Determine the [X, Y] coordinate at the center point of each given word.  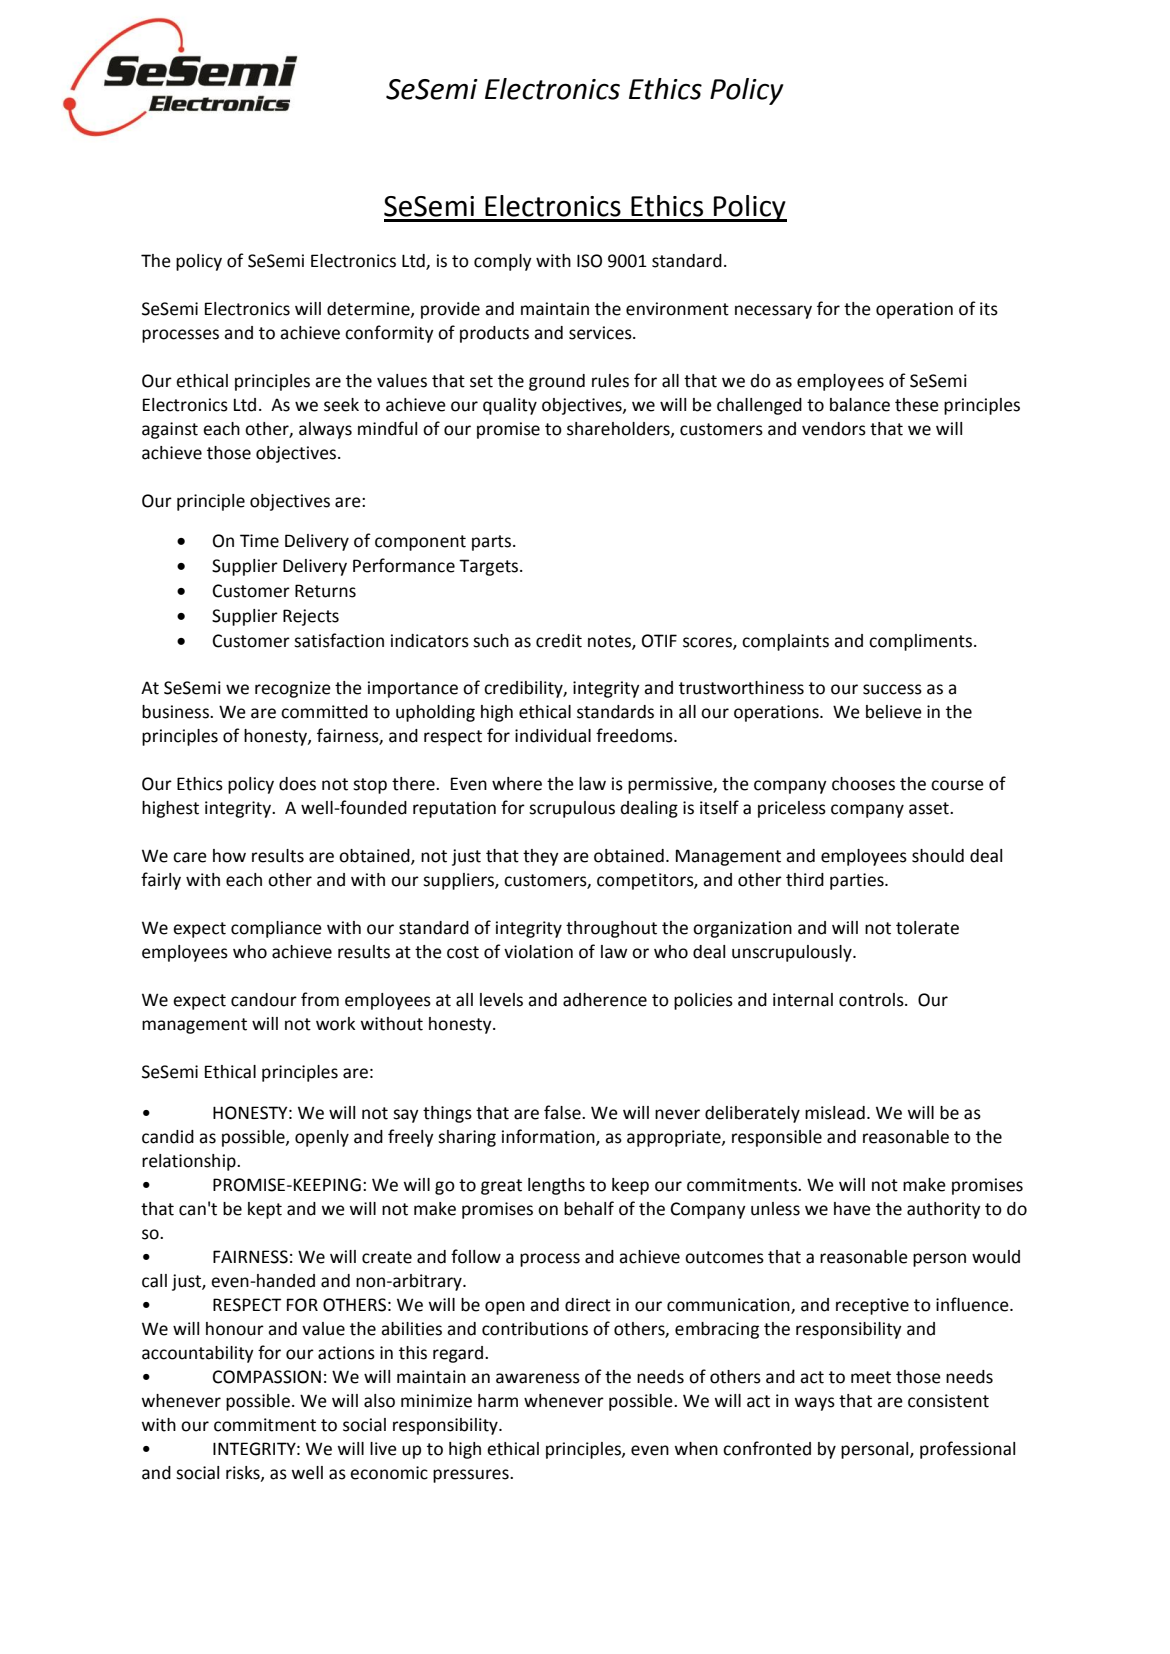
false [563, 1112]
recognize [293, 689]
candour [264, 1000]
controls [872, 1000]
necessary [773, 312]
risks [244, 1473]
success [892, 689]
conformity [389, 334]
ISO [589, 261]
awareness [538, 1378]
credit [559, 641]
